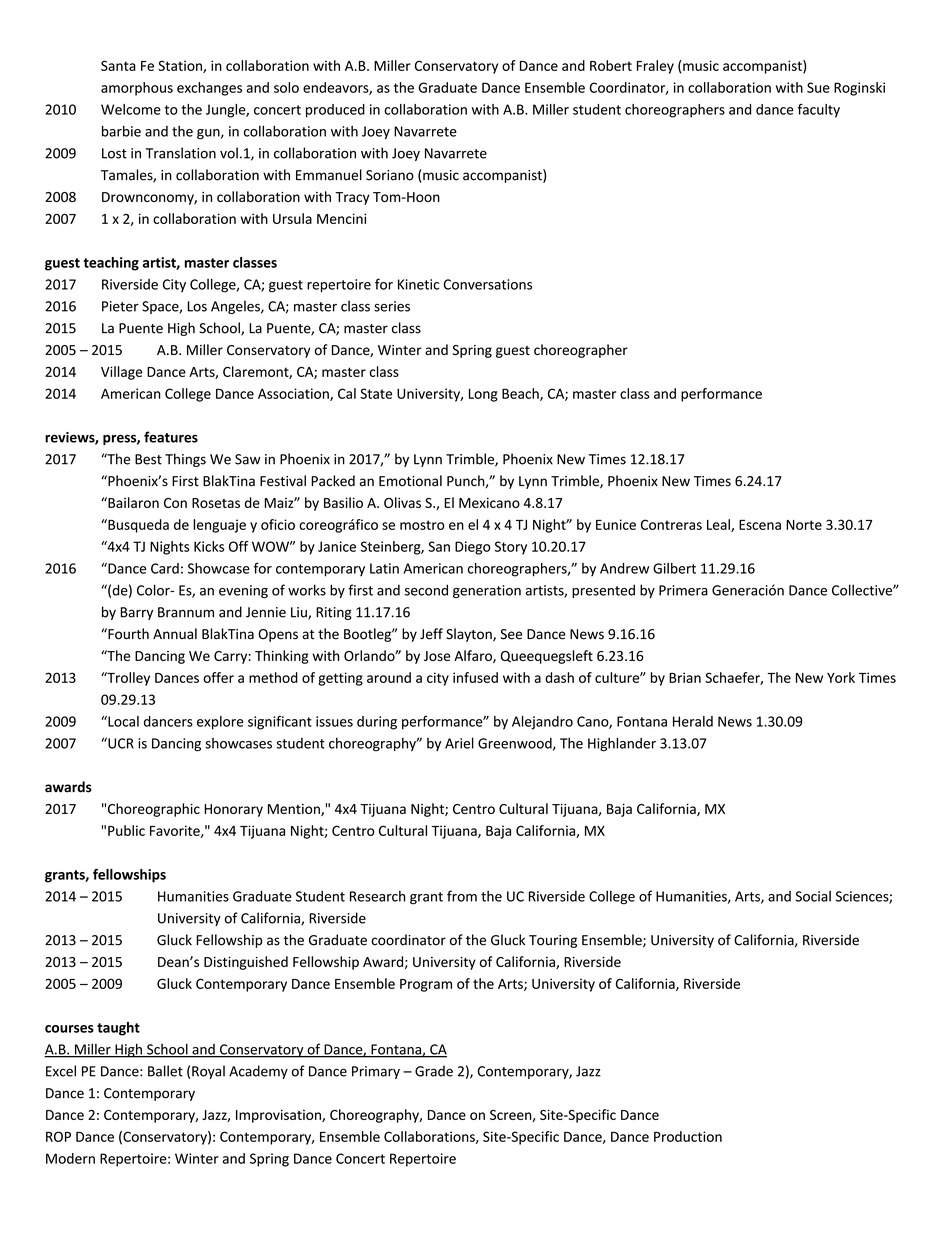 The height and width of the screenshot is (1233, 952). I want to click on produced, so click(335, 111).
